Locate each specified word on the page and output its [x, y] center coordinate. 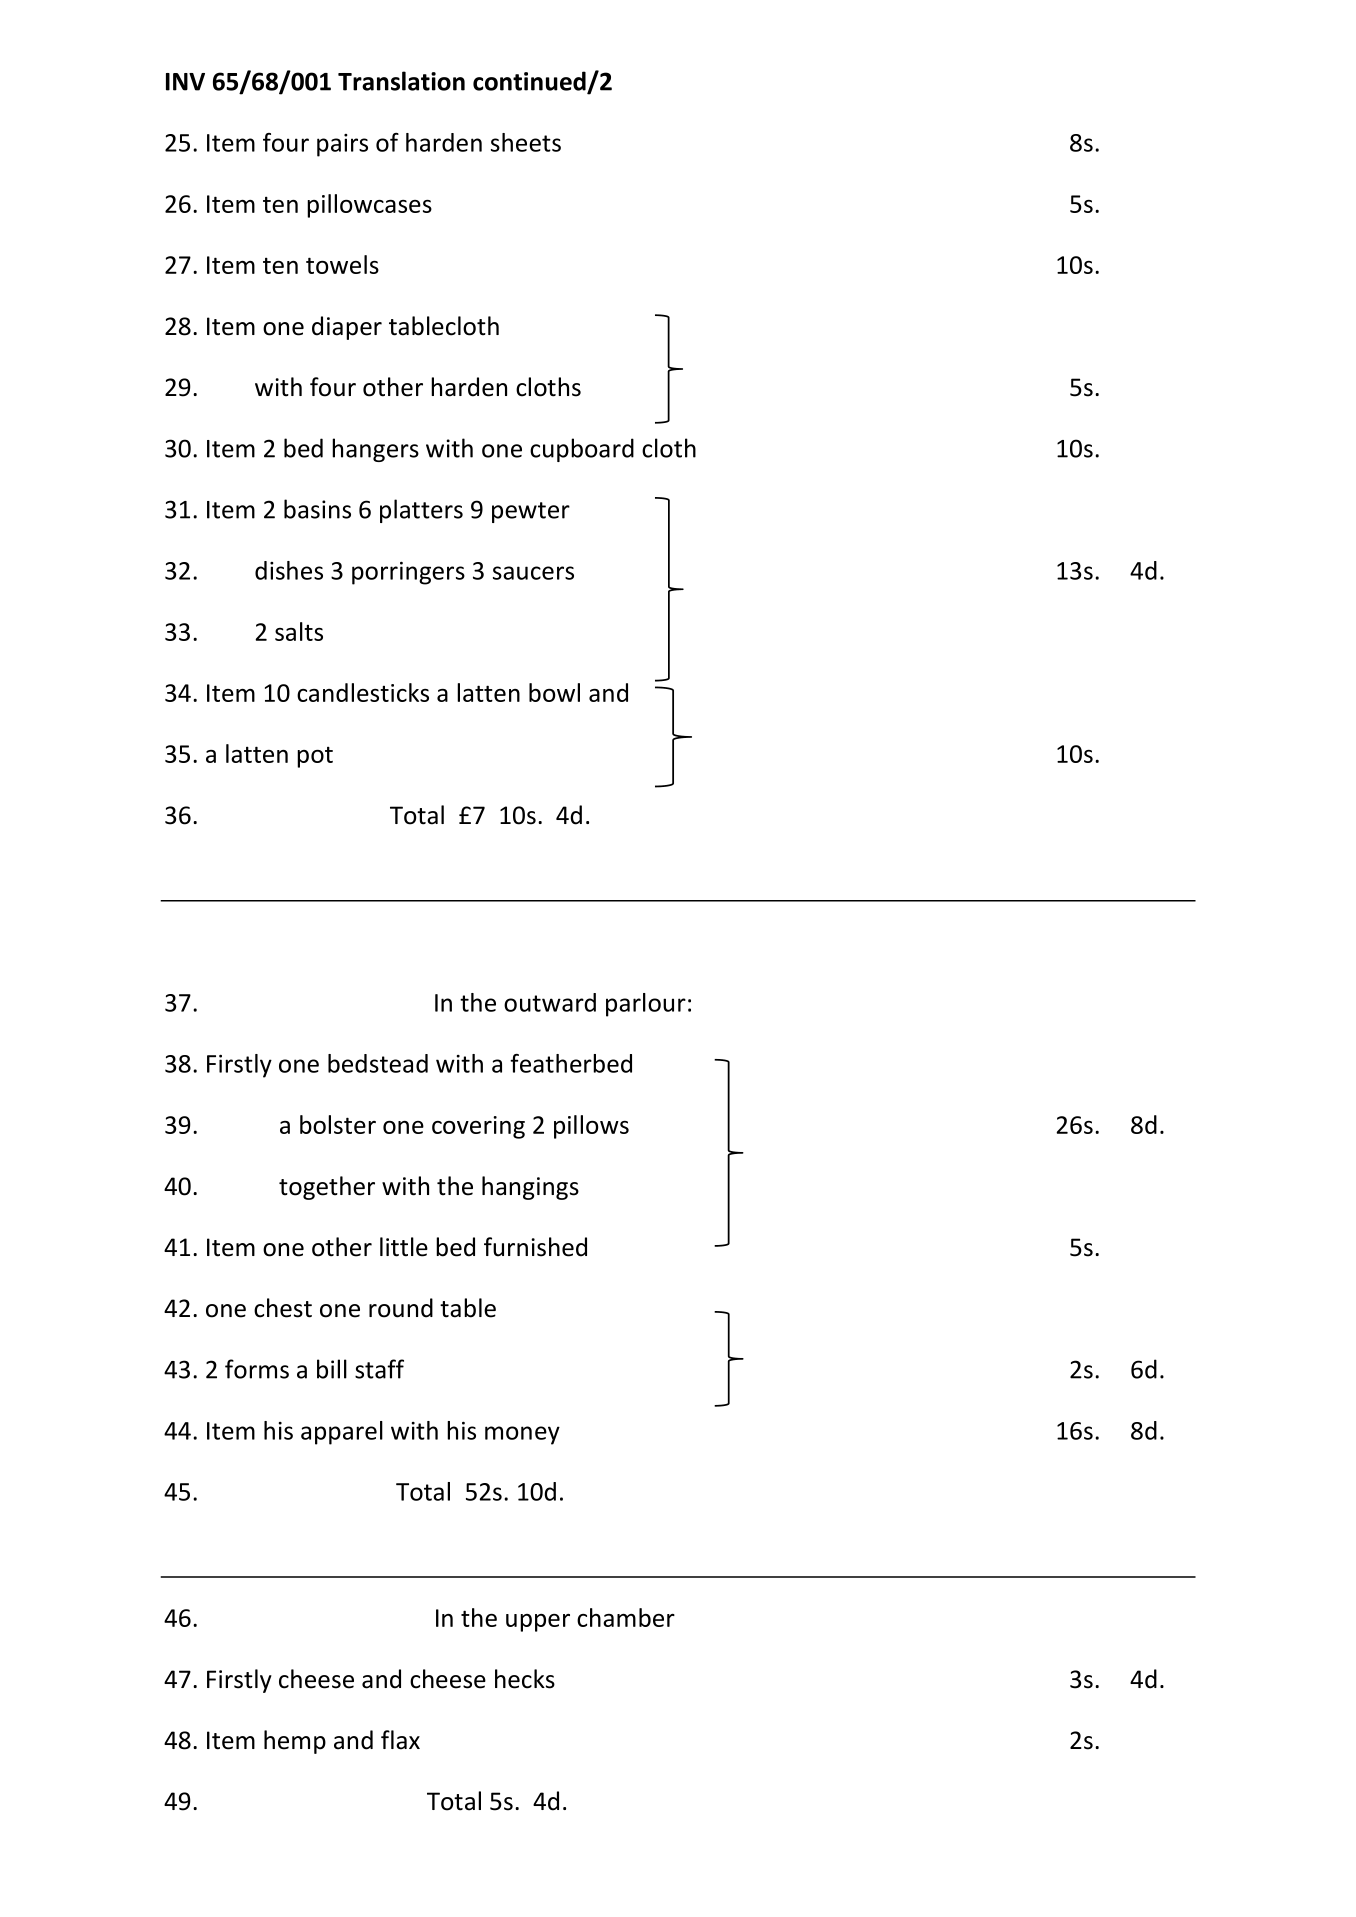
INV [185, 82]
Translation [401, 81]
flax [400, 1740]
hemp [295, 1742]
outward [550, 1002]
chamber [626, 1617]
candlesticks [363, 692]
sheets [526, 142]
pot [315, 757]
